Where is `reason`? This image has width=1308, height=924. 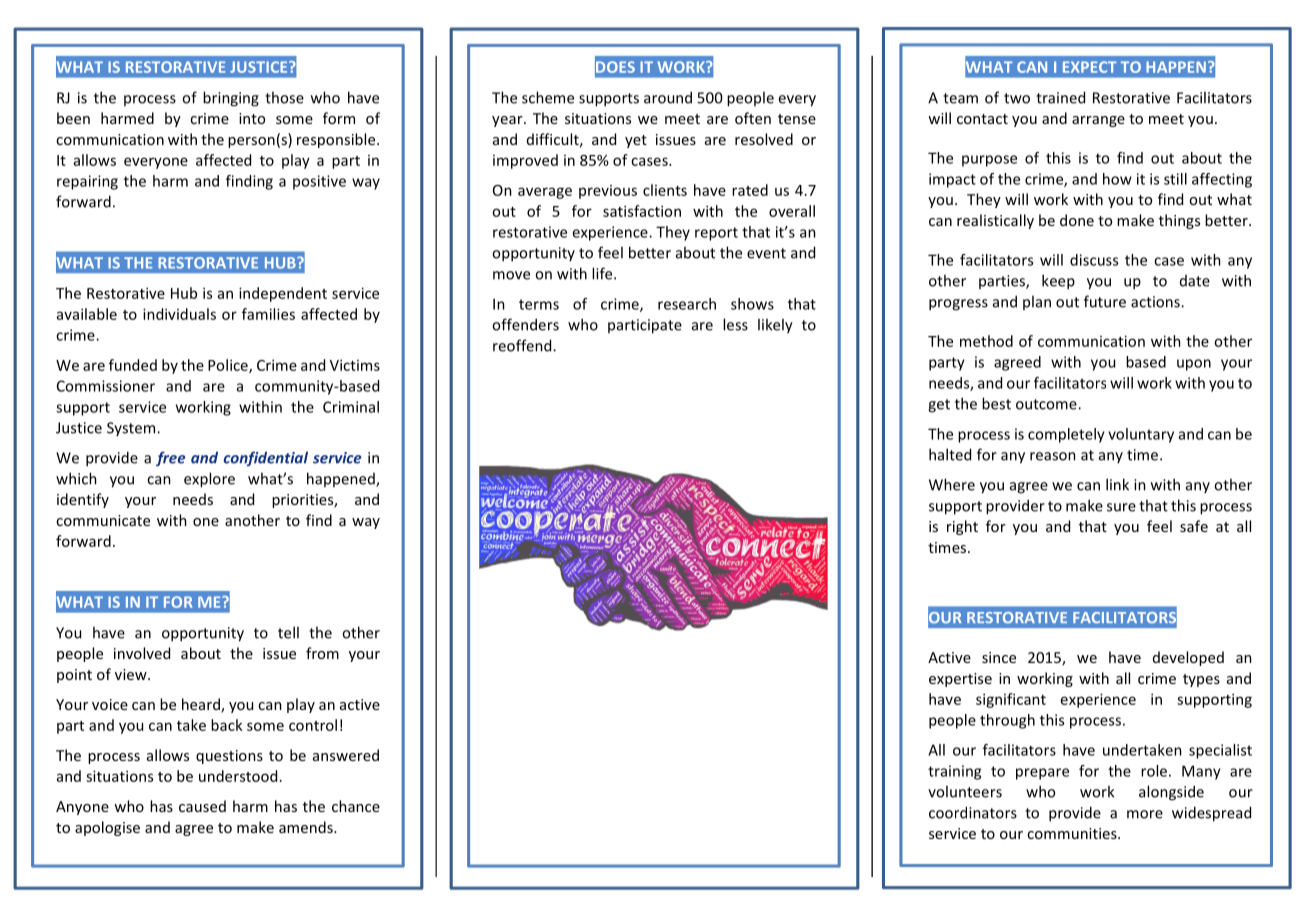
reason is located at coordinates (1053, 456).
